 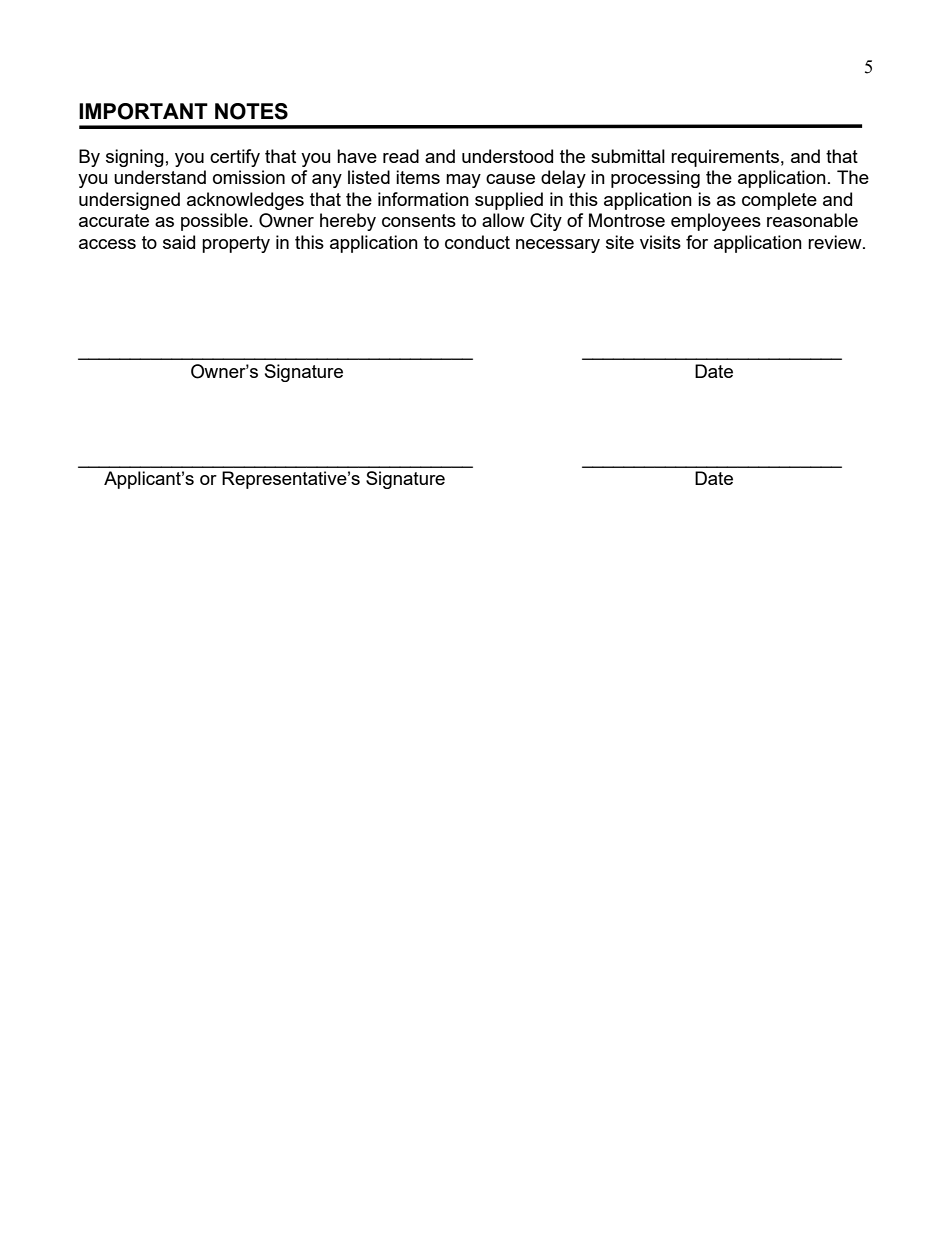 What do you see at coordinates (779, 201) in the document?
I see `complete` at bounding box center [779, 201].
